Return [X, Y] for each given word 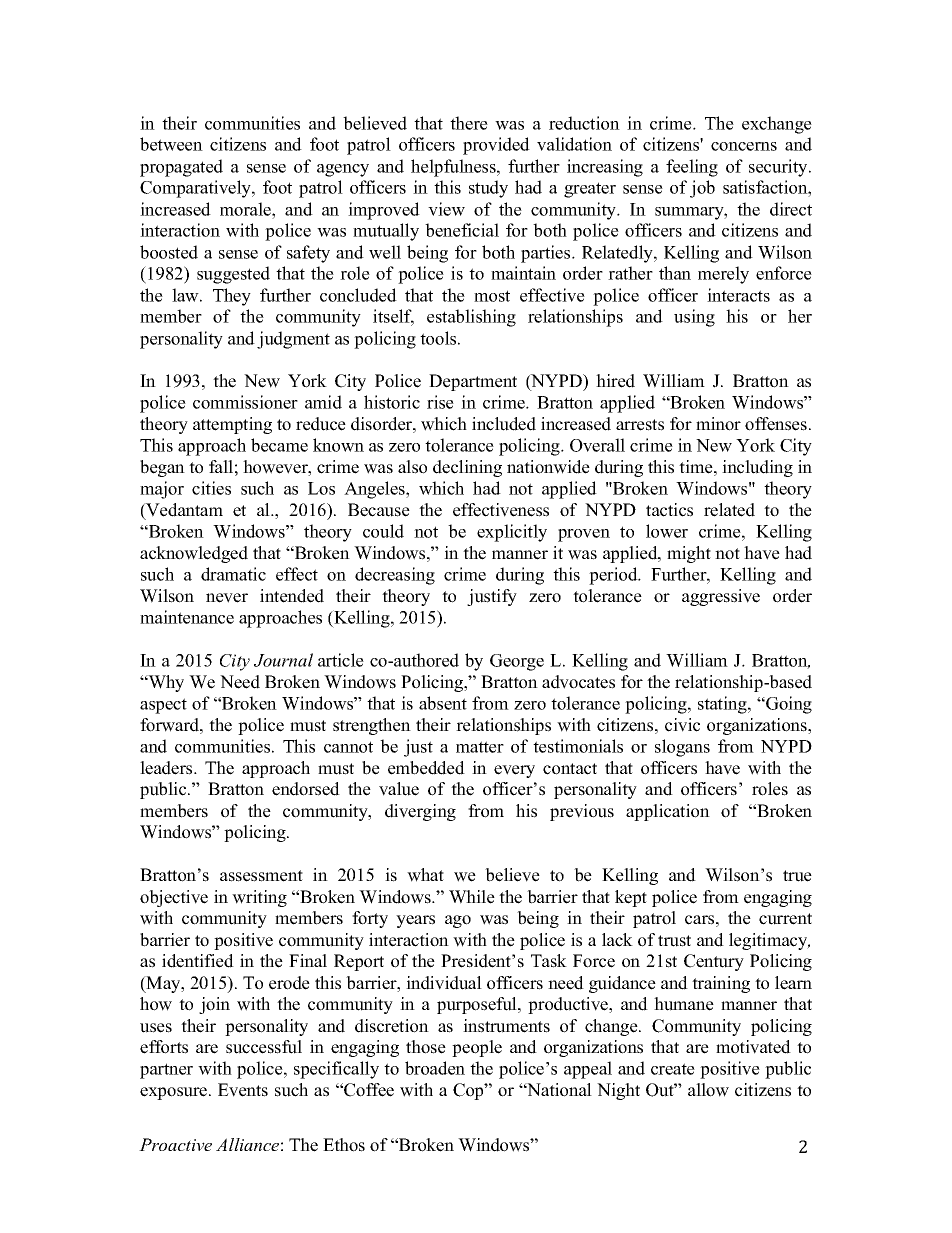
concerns [744, 146]
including [757, 468]
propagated [181, 168]
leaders [167, 768]
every [514, 771]
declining [467, 468]
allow [708, 1090]
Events [243, 1090]
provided [496, 146]
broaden [435, 1068]
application [668, 812]
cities [211, 488]
